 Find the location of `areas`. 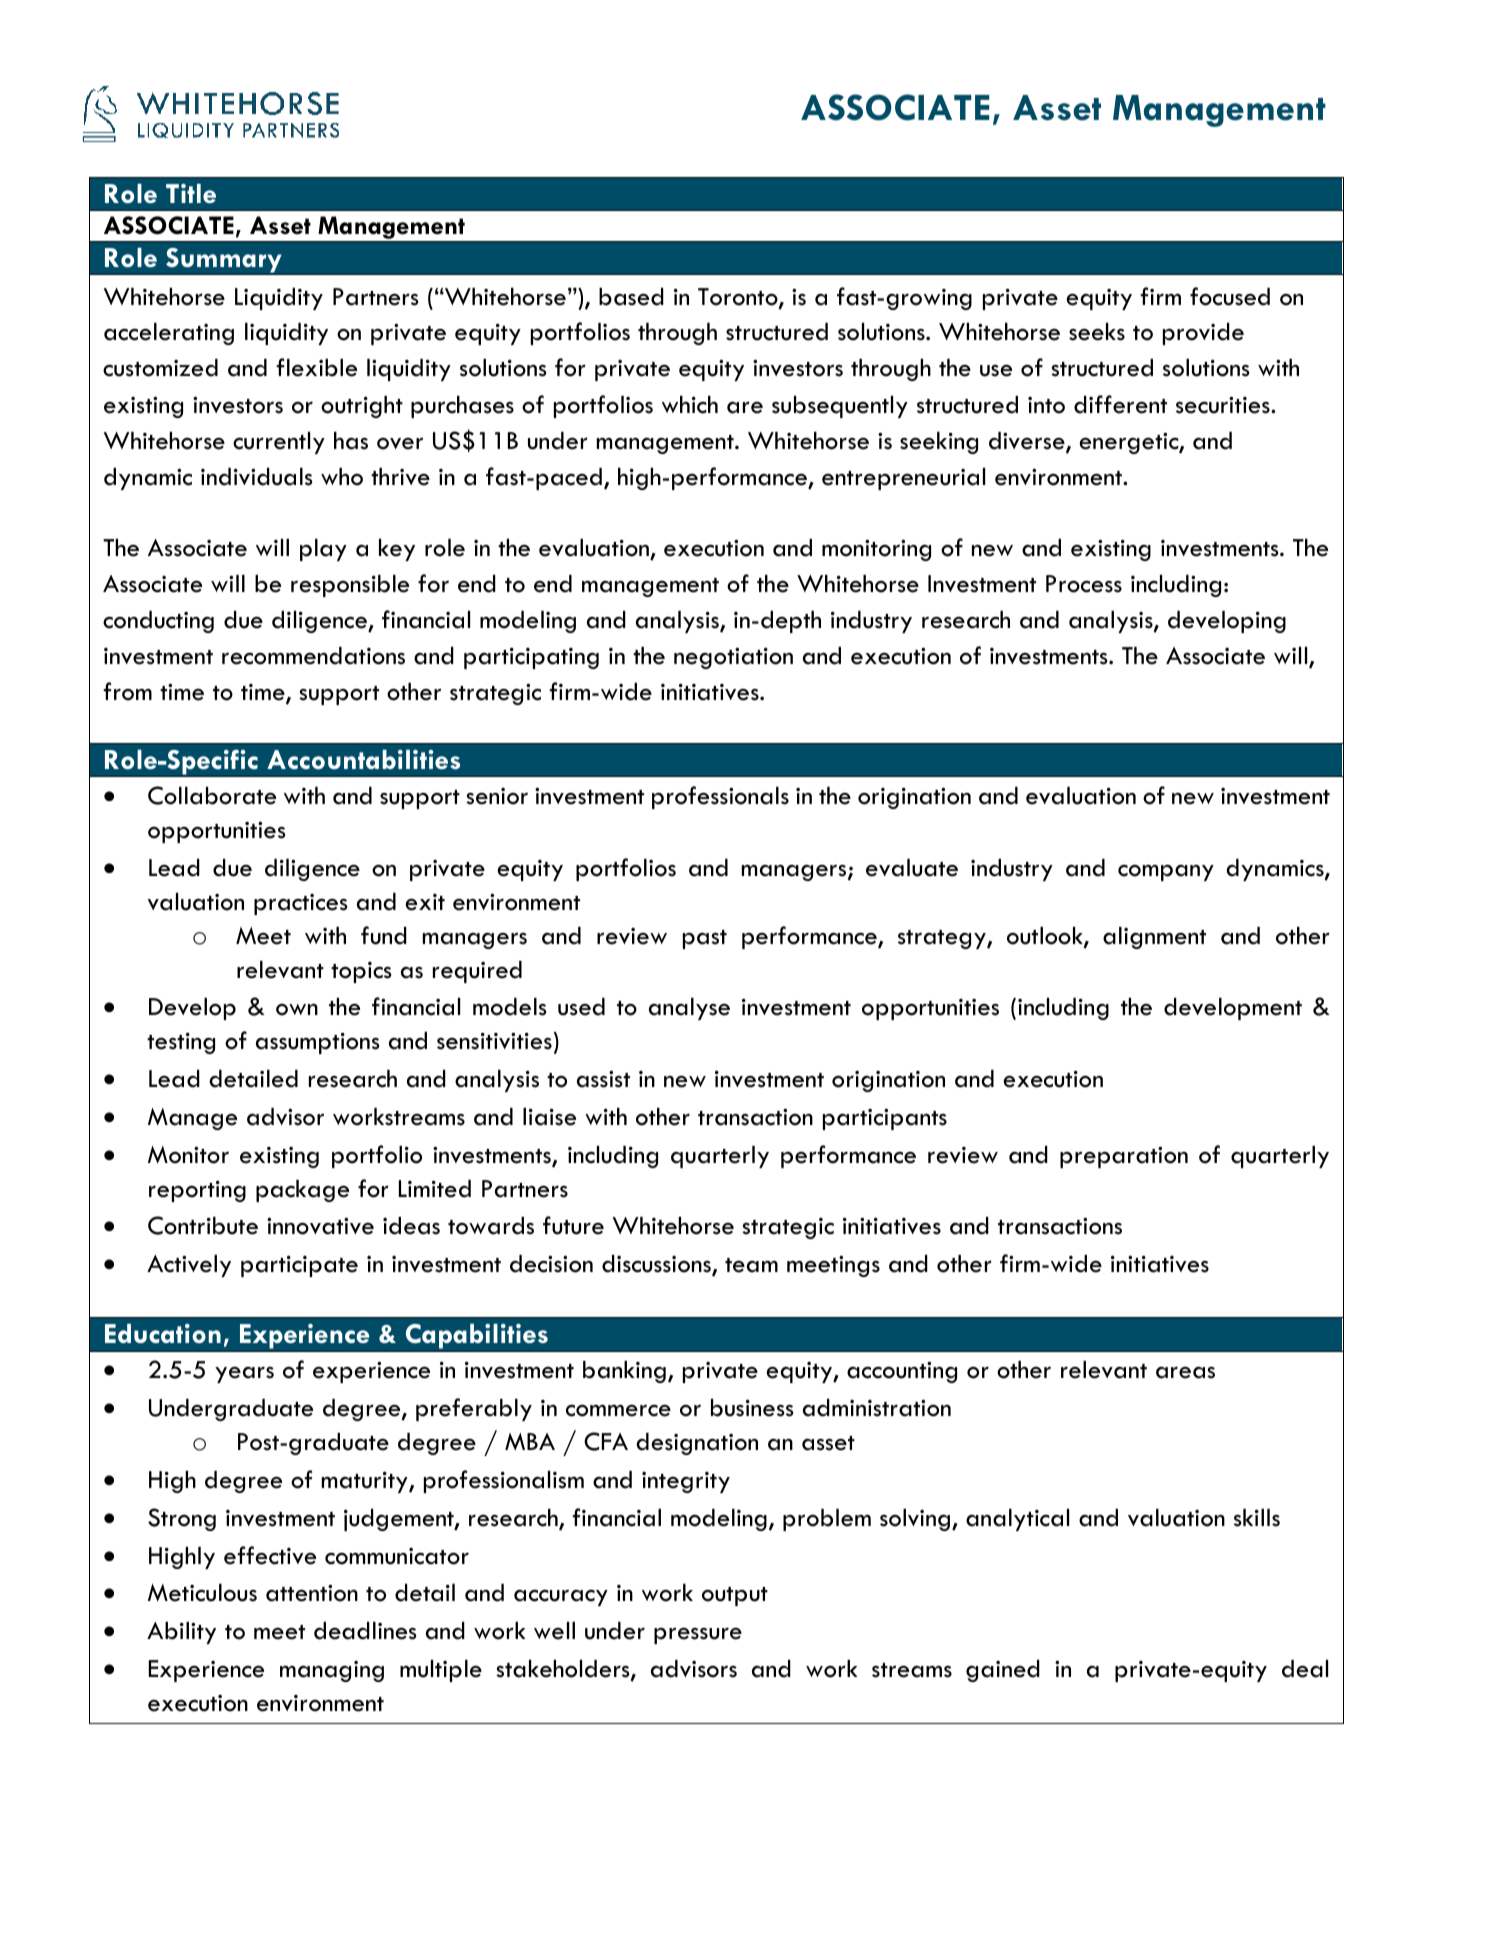

areas is located at coordinates (1185, 1372).
